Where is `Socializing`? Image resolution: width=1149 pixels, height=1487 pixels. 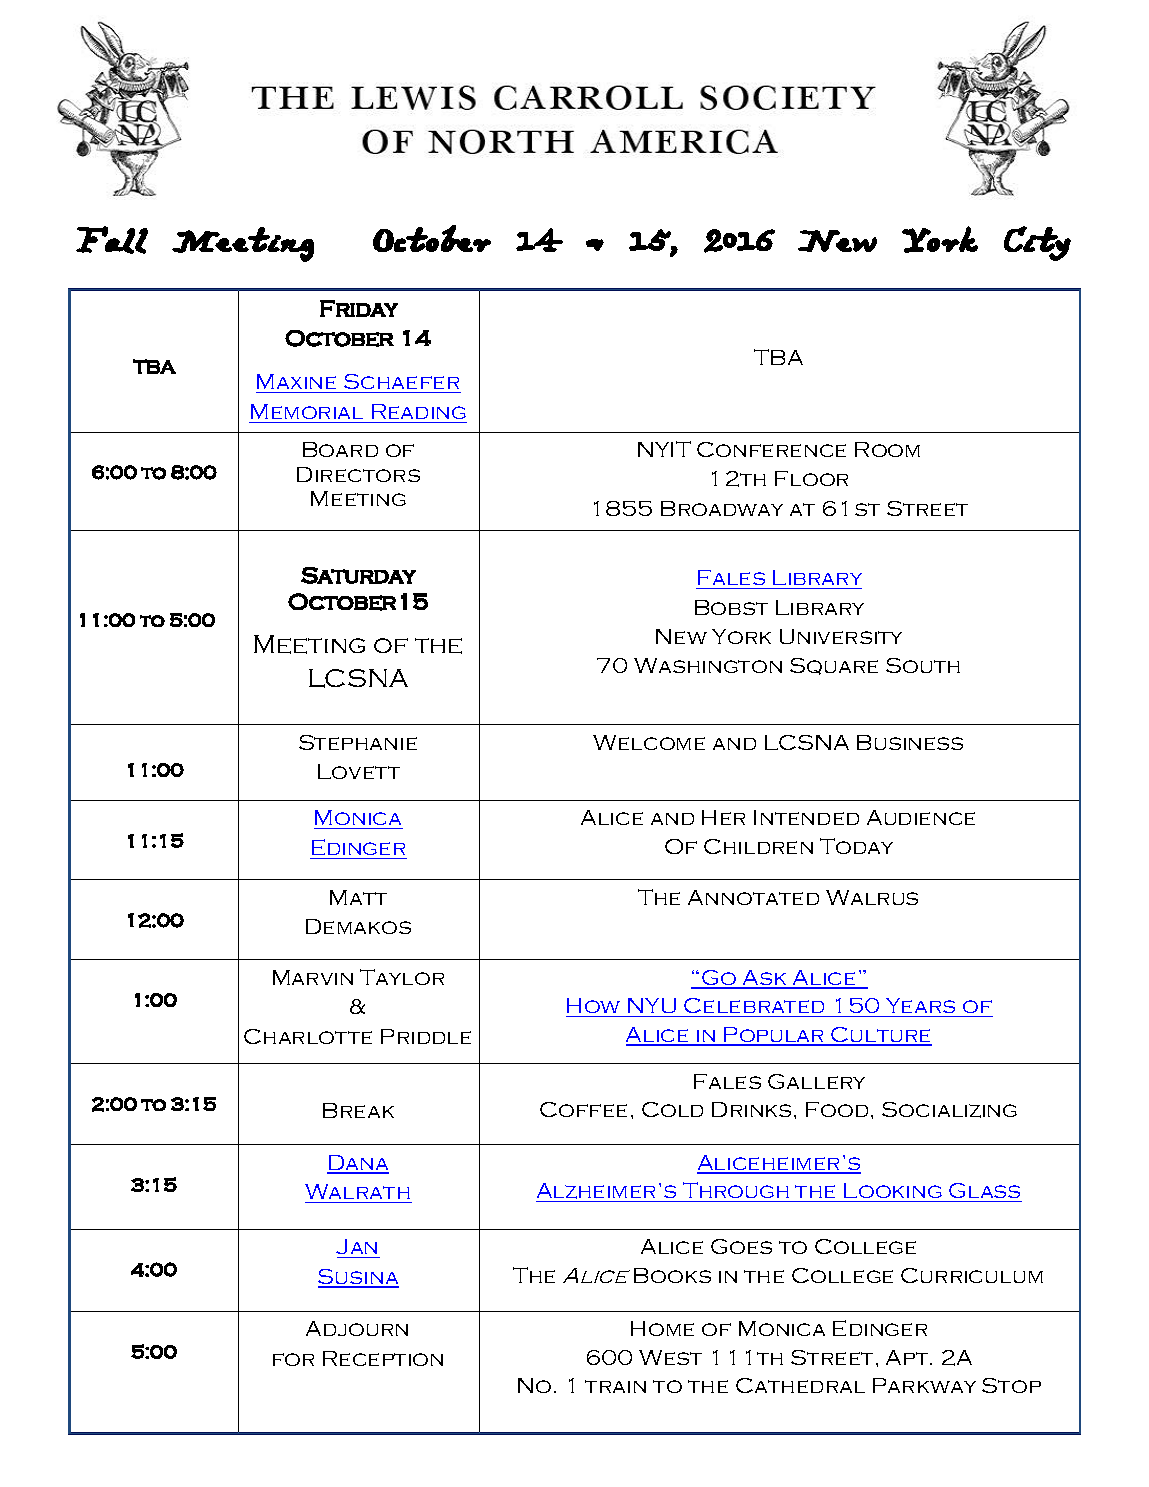
Socializing is located at coordinates (949, 1110).
